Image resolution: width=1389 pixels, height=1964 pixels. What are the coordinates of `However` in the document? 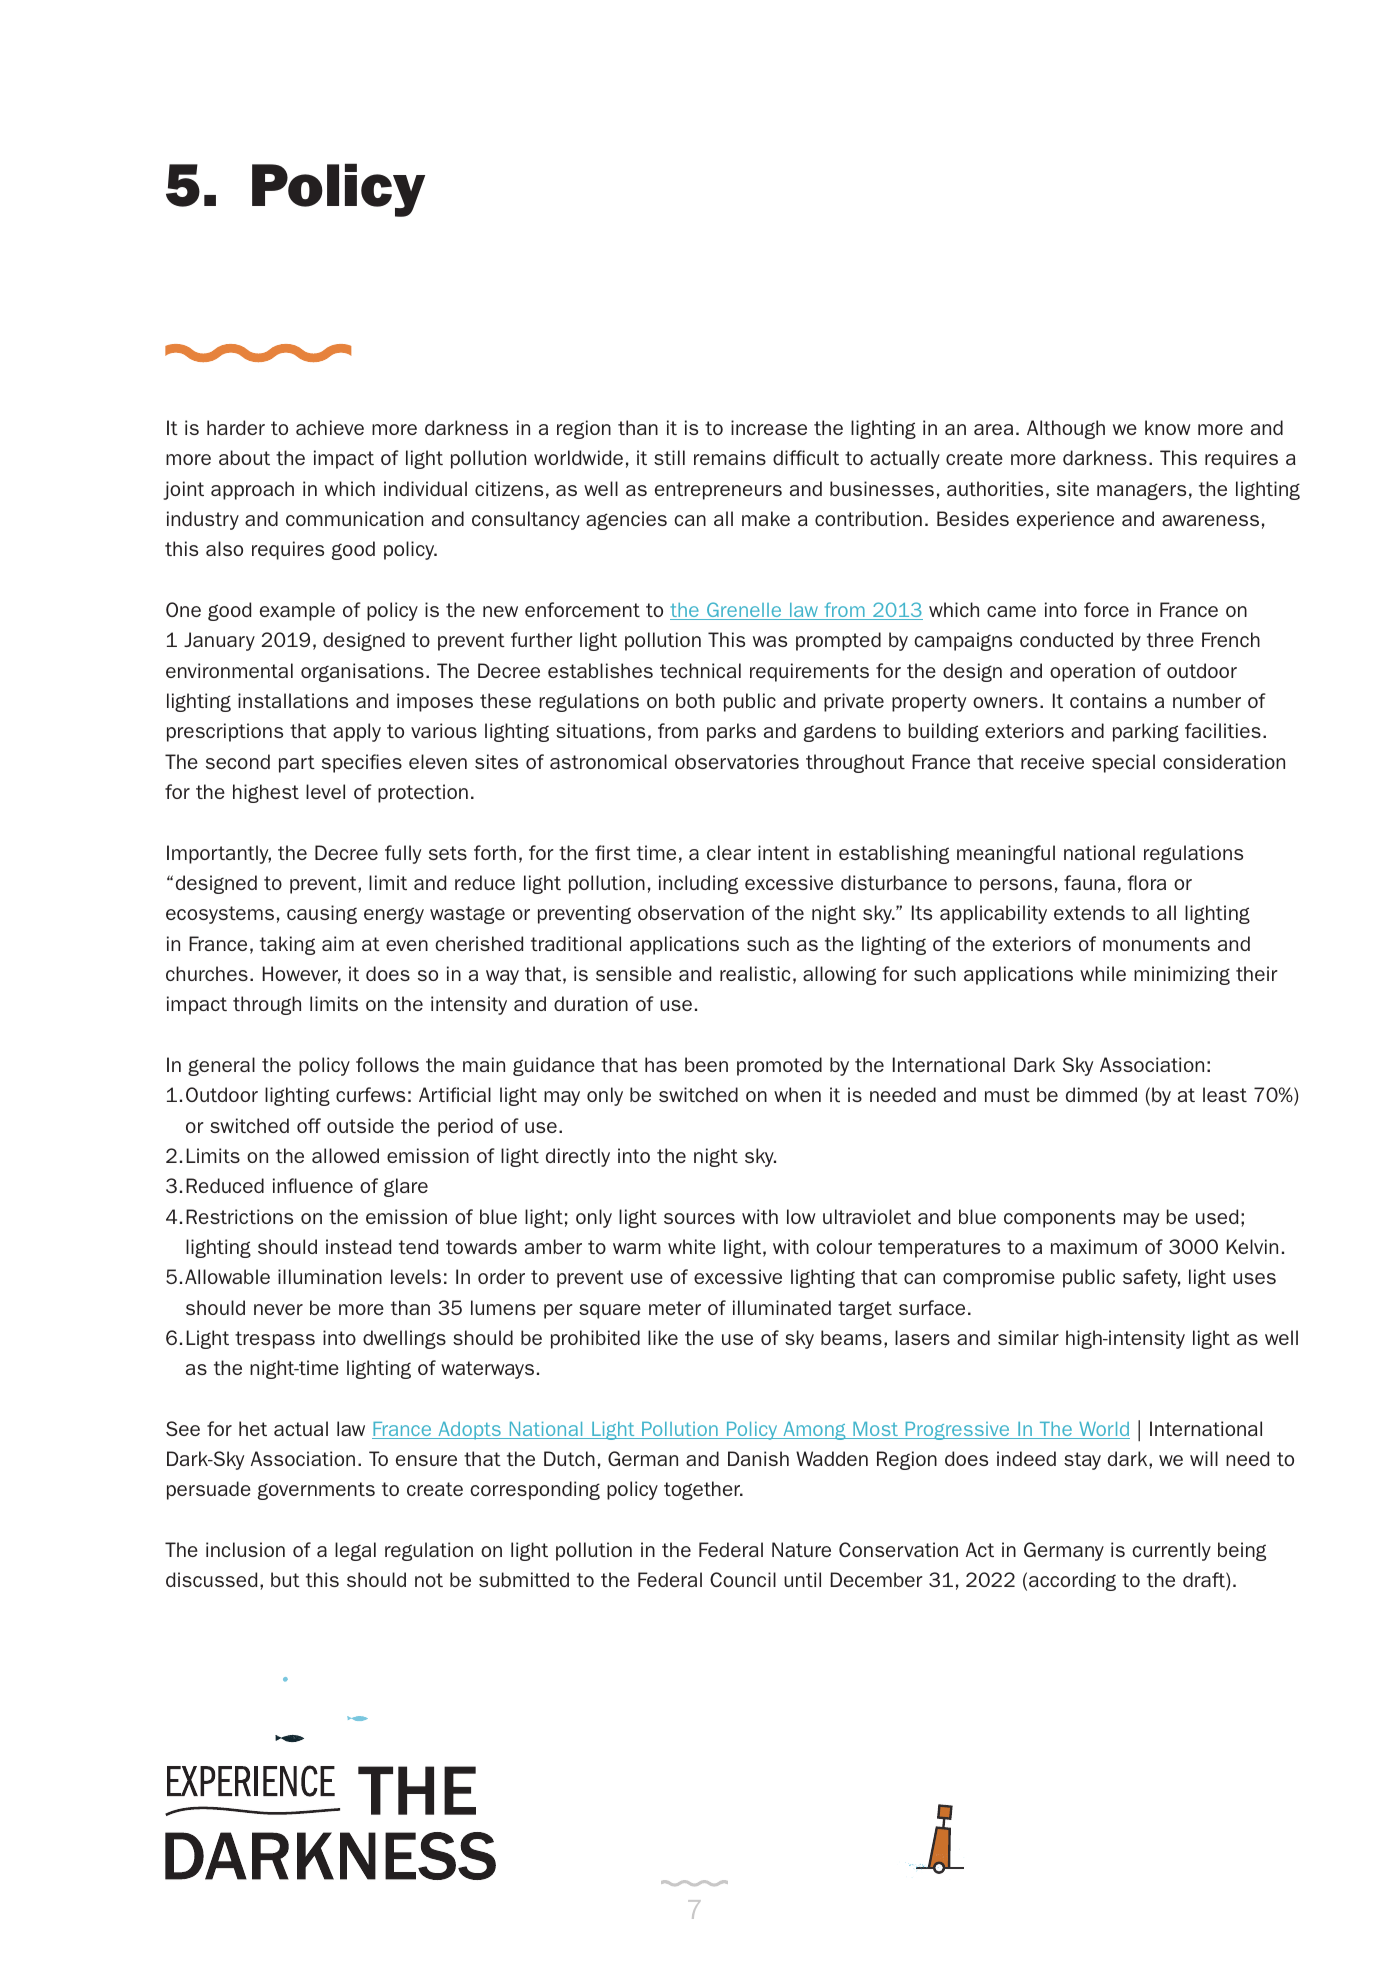 It's located at (302, 975).
